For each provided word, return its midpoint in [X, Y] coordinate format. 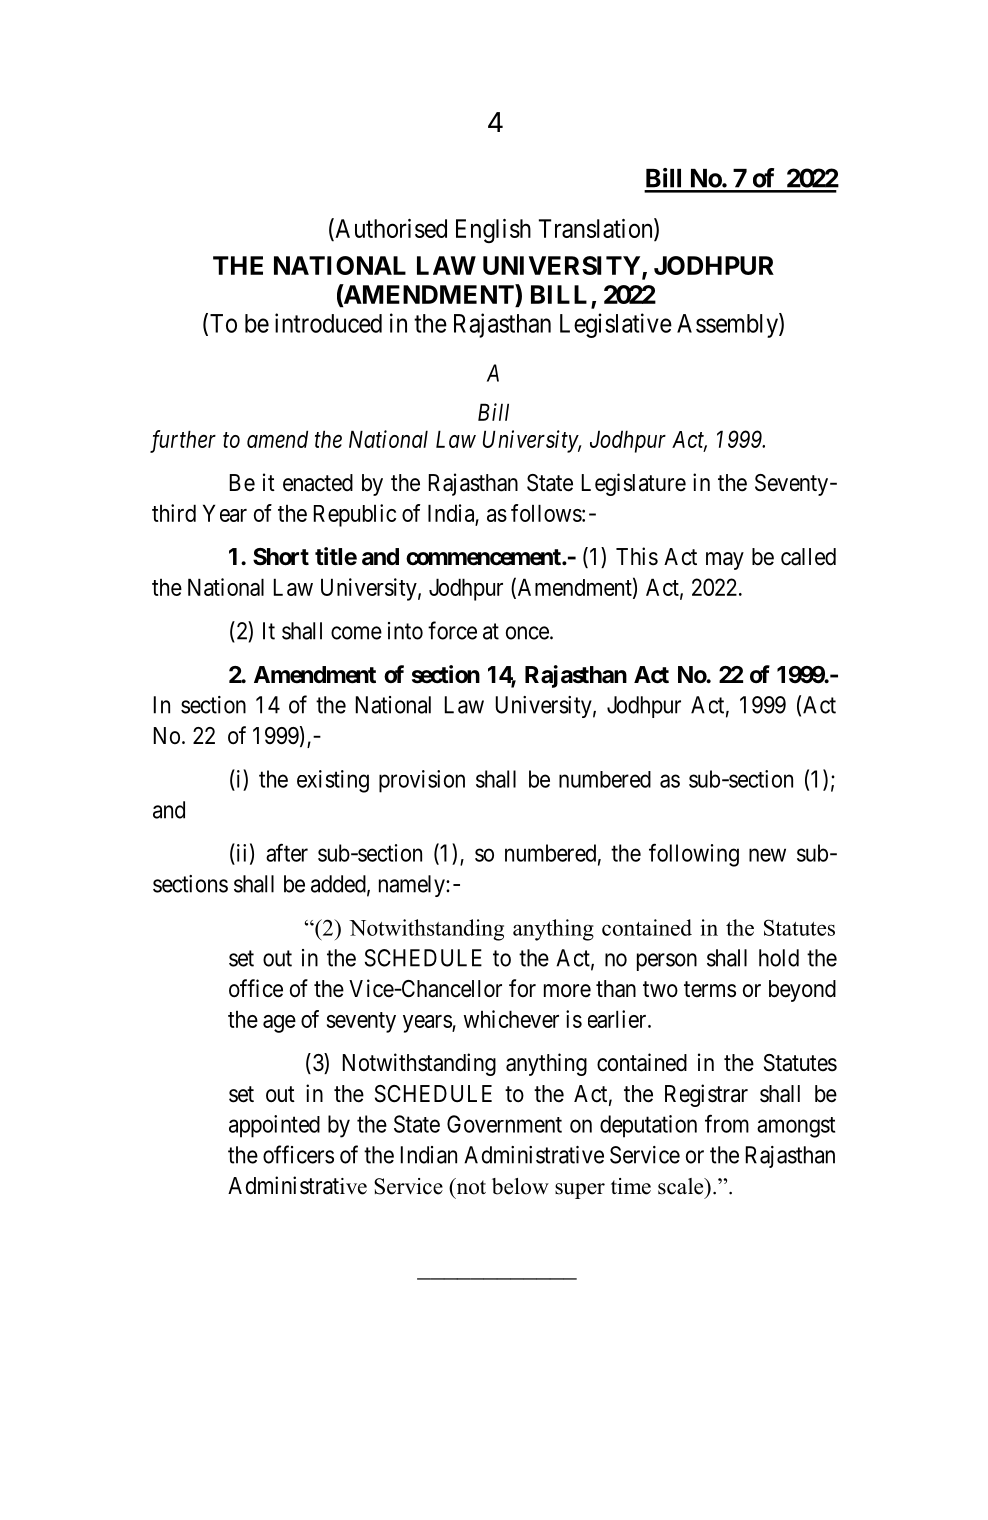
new [767, 855]
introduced [328, 323]
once [527, 633]
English [493, 231]
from [727, 1123]
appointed [274, 1126]
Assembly [728, 325]
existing [333, 781]
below [520, 1186]
